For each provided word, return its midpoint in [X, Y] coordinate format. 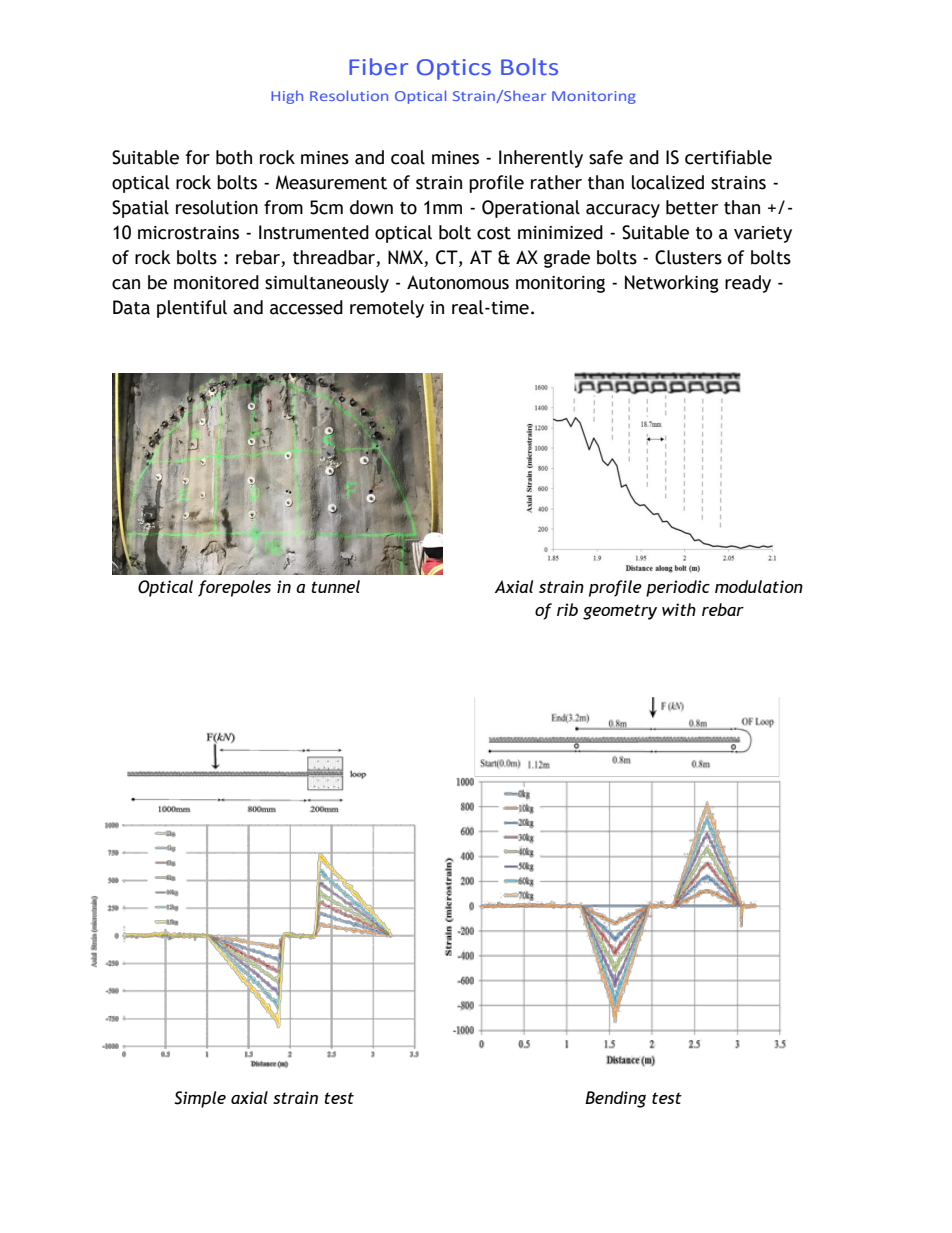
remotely [387, 309]
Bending [615, 1099]
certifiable [728, 157]
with [679, 609]
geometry [620, 612]
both [234, 157]
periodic [678, 588]
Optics [454, 69]
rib [567, 609]
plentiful [192, 309]
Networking [672, 284]
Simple [200, 1099]
